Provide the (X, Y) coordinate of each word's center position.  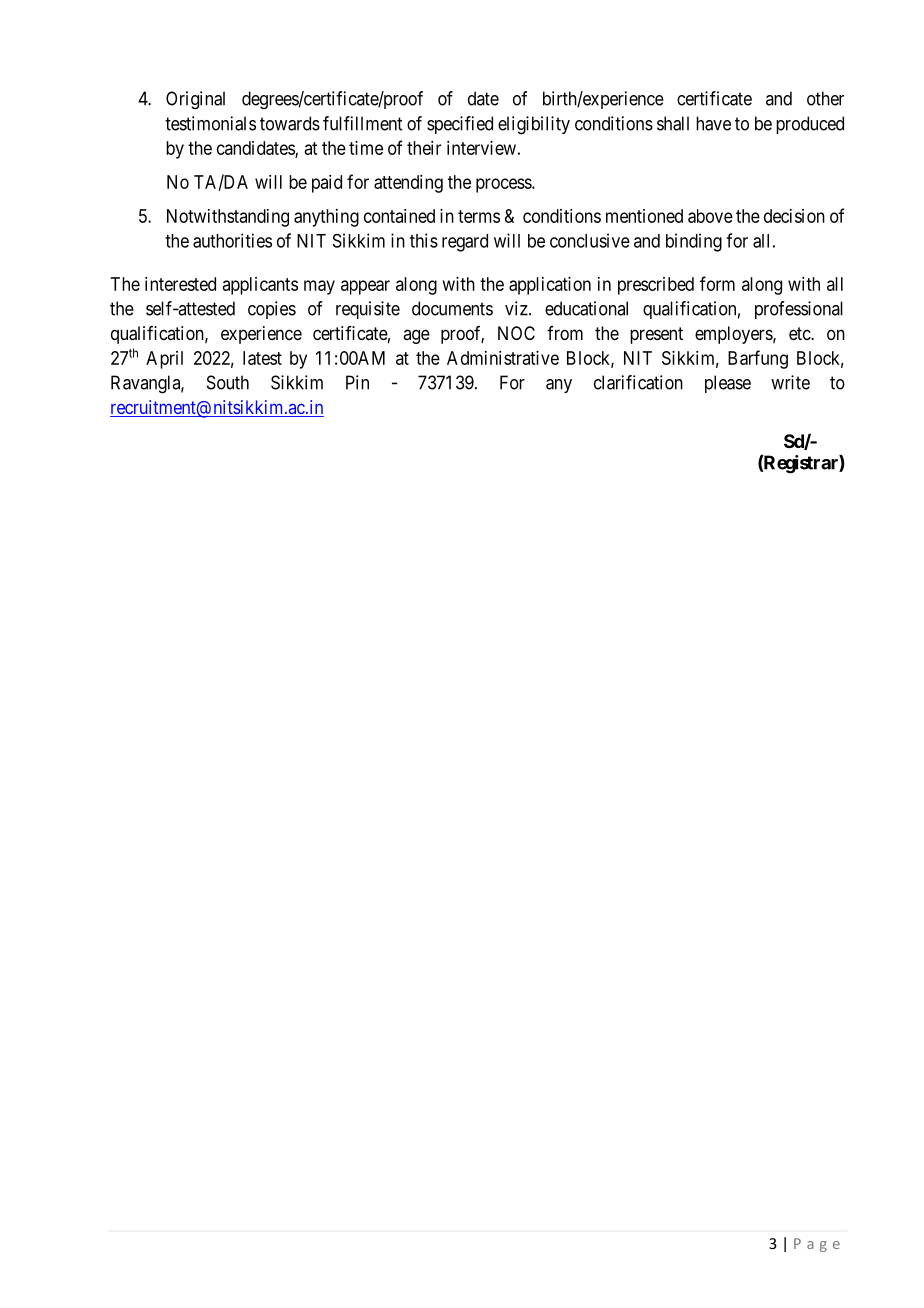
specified (460, 125)
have (713, 123)
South (228, 382)
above (710, 216)
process (504, 185)
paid (327, 184)
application (550, 286)
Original (195, 100)
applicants (260, 286)
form (717, 283)
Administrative (503, 358)
